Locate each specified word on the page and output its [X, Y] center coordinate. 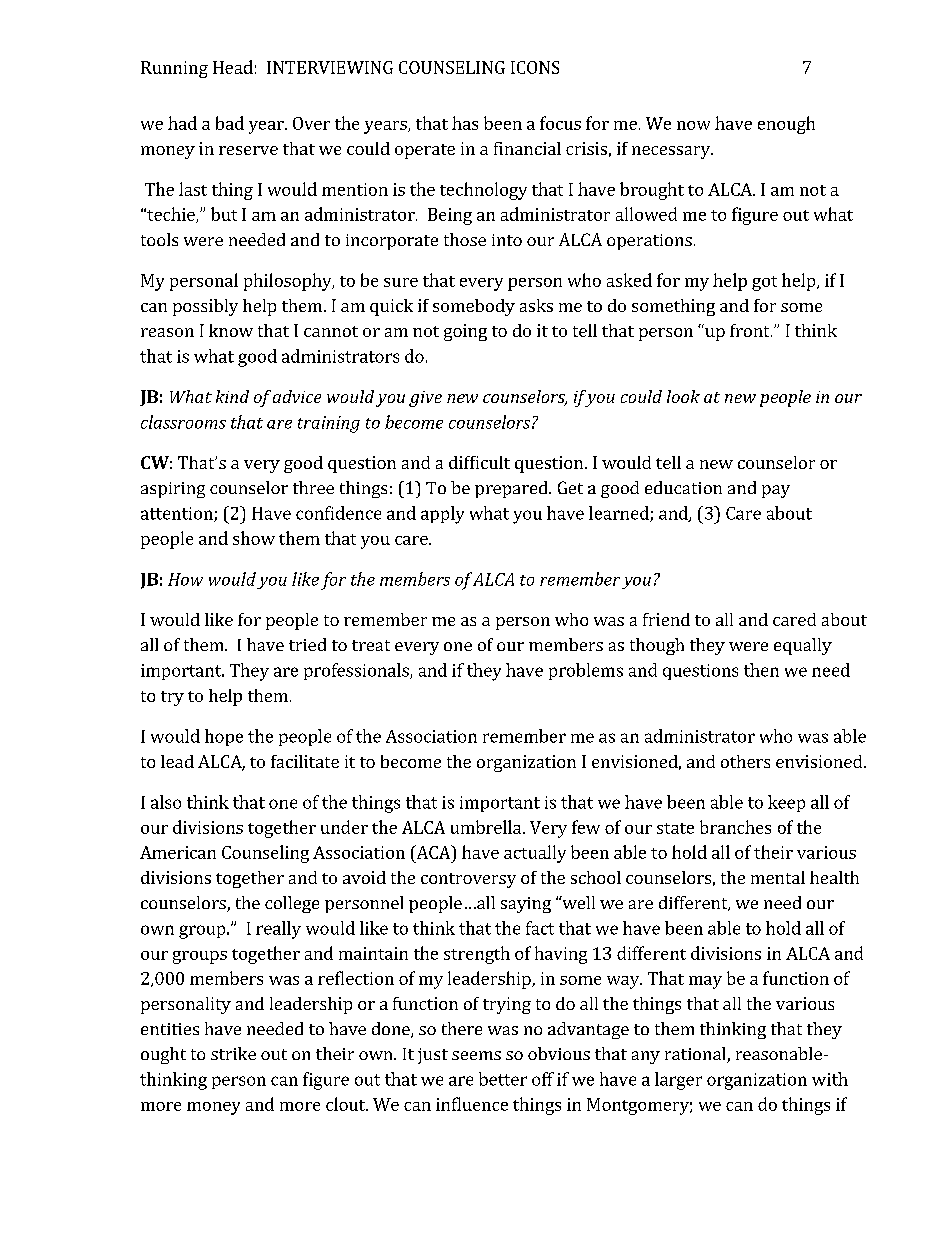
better [503, 1079]
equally [803, 646]
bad [230, 123]
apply [442, 515]
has [465, 123]
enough [786, 125]
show [254, 538]
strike [233, 1053]
